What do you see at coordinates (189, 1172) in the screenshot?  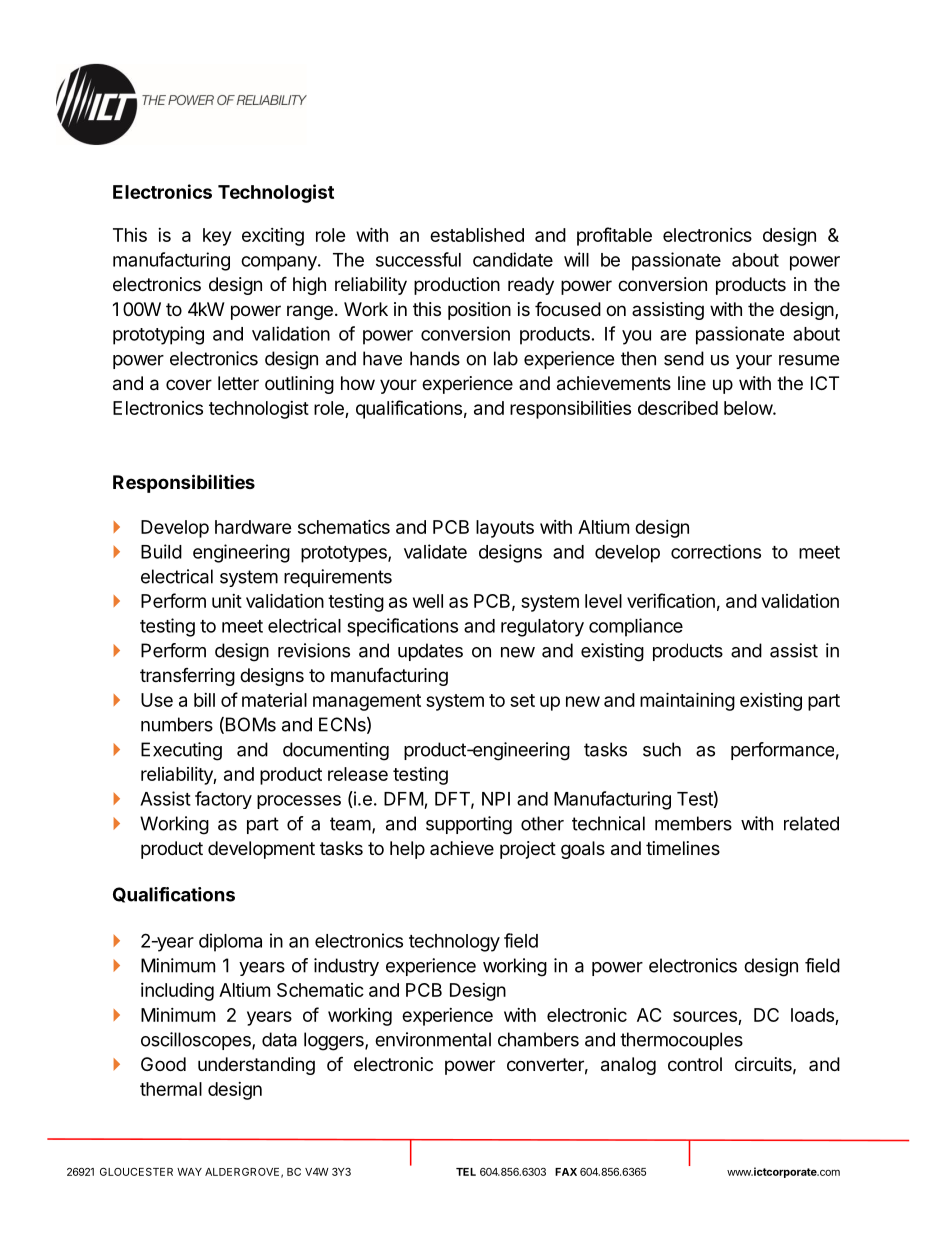 I see `WAY` at bounding box center [189, 1172].
